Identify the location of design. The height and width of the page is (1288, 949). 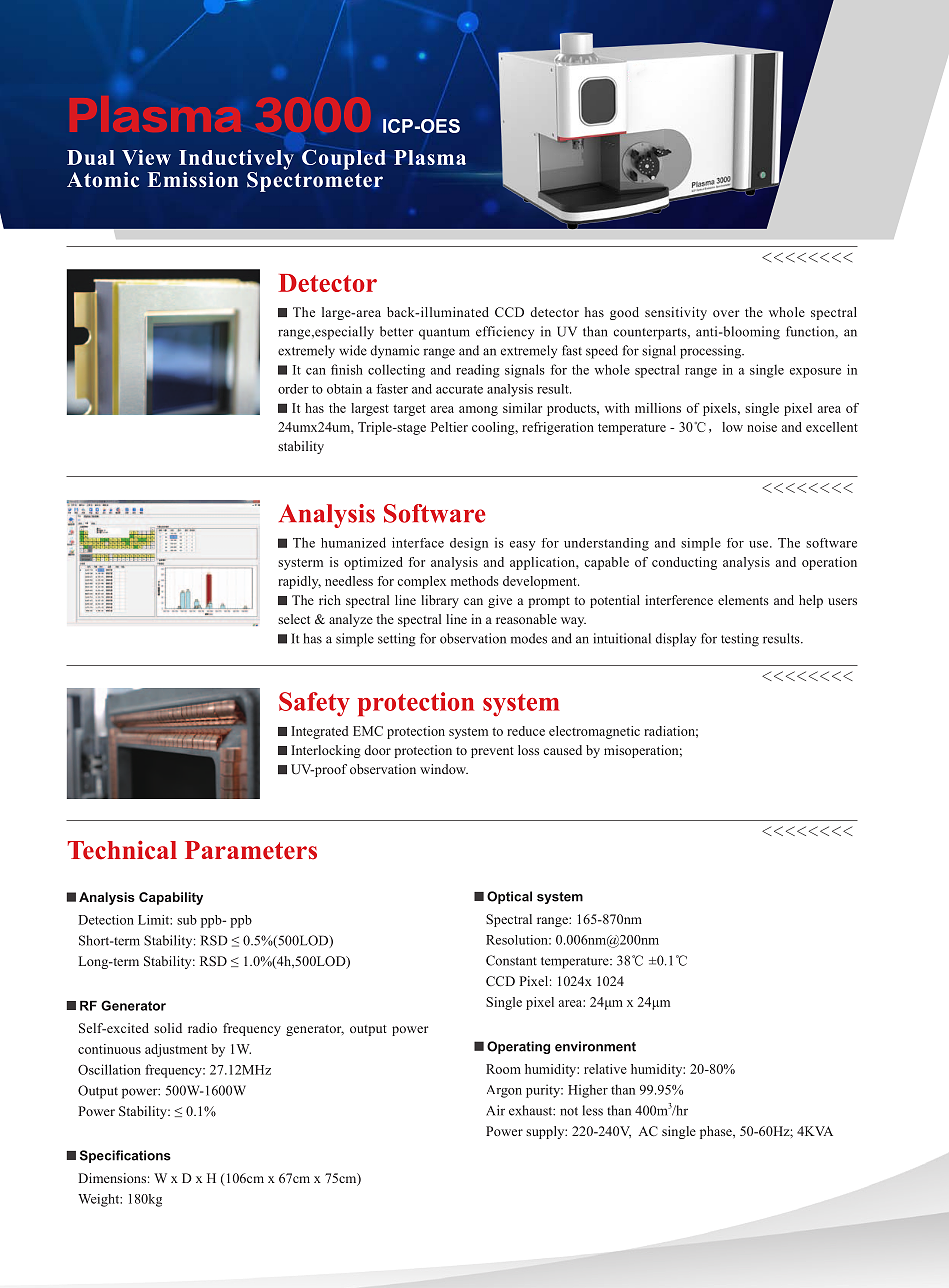
(469, 544).
